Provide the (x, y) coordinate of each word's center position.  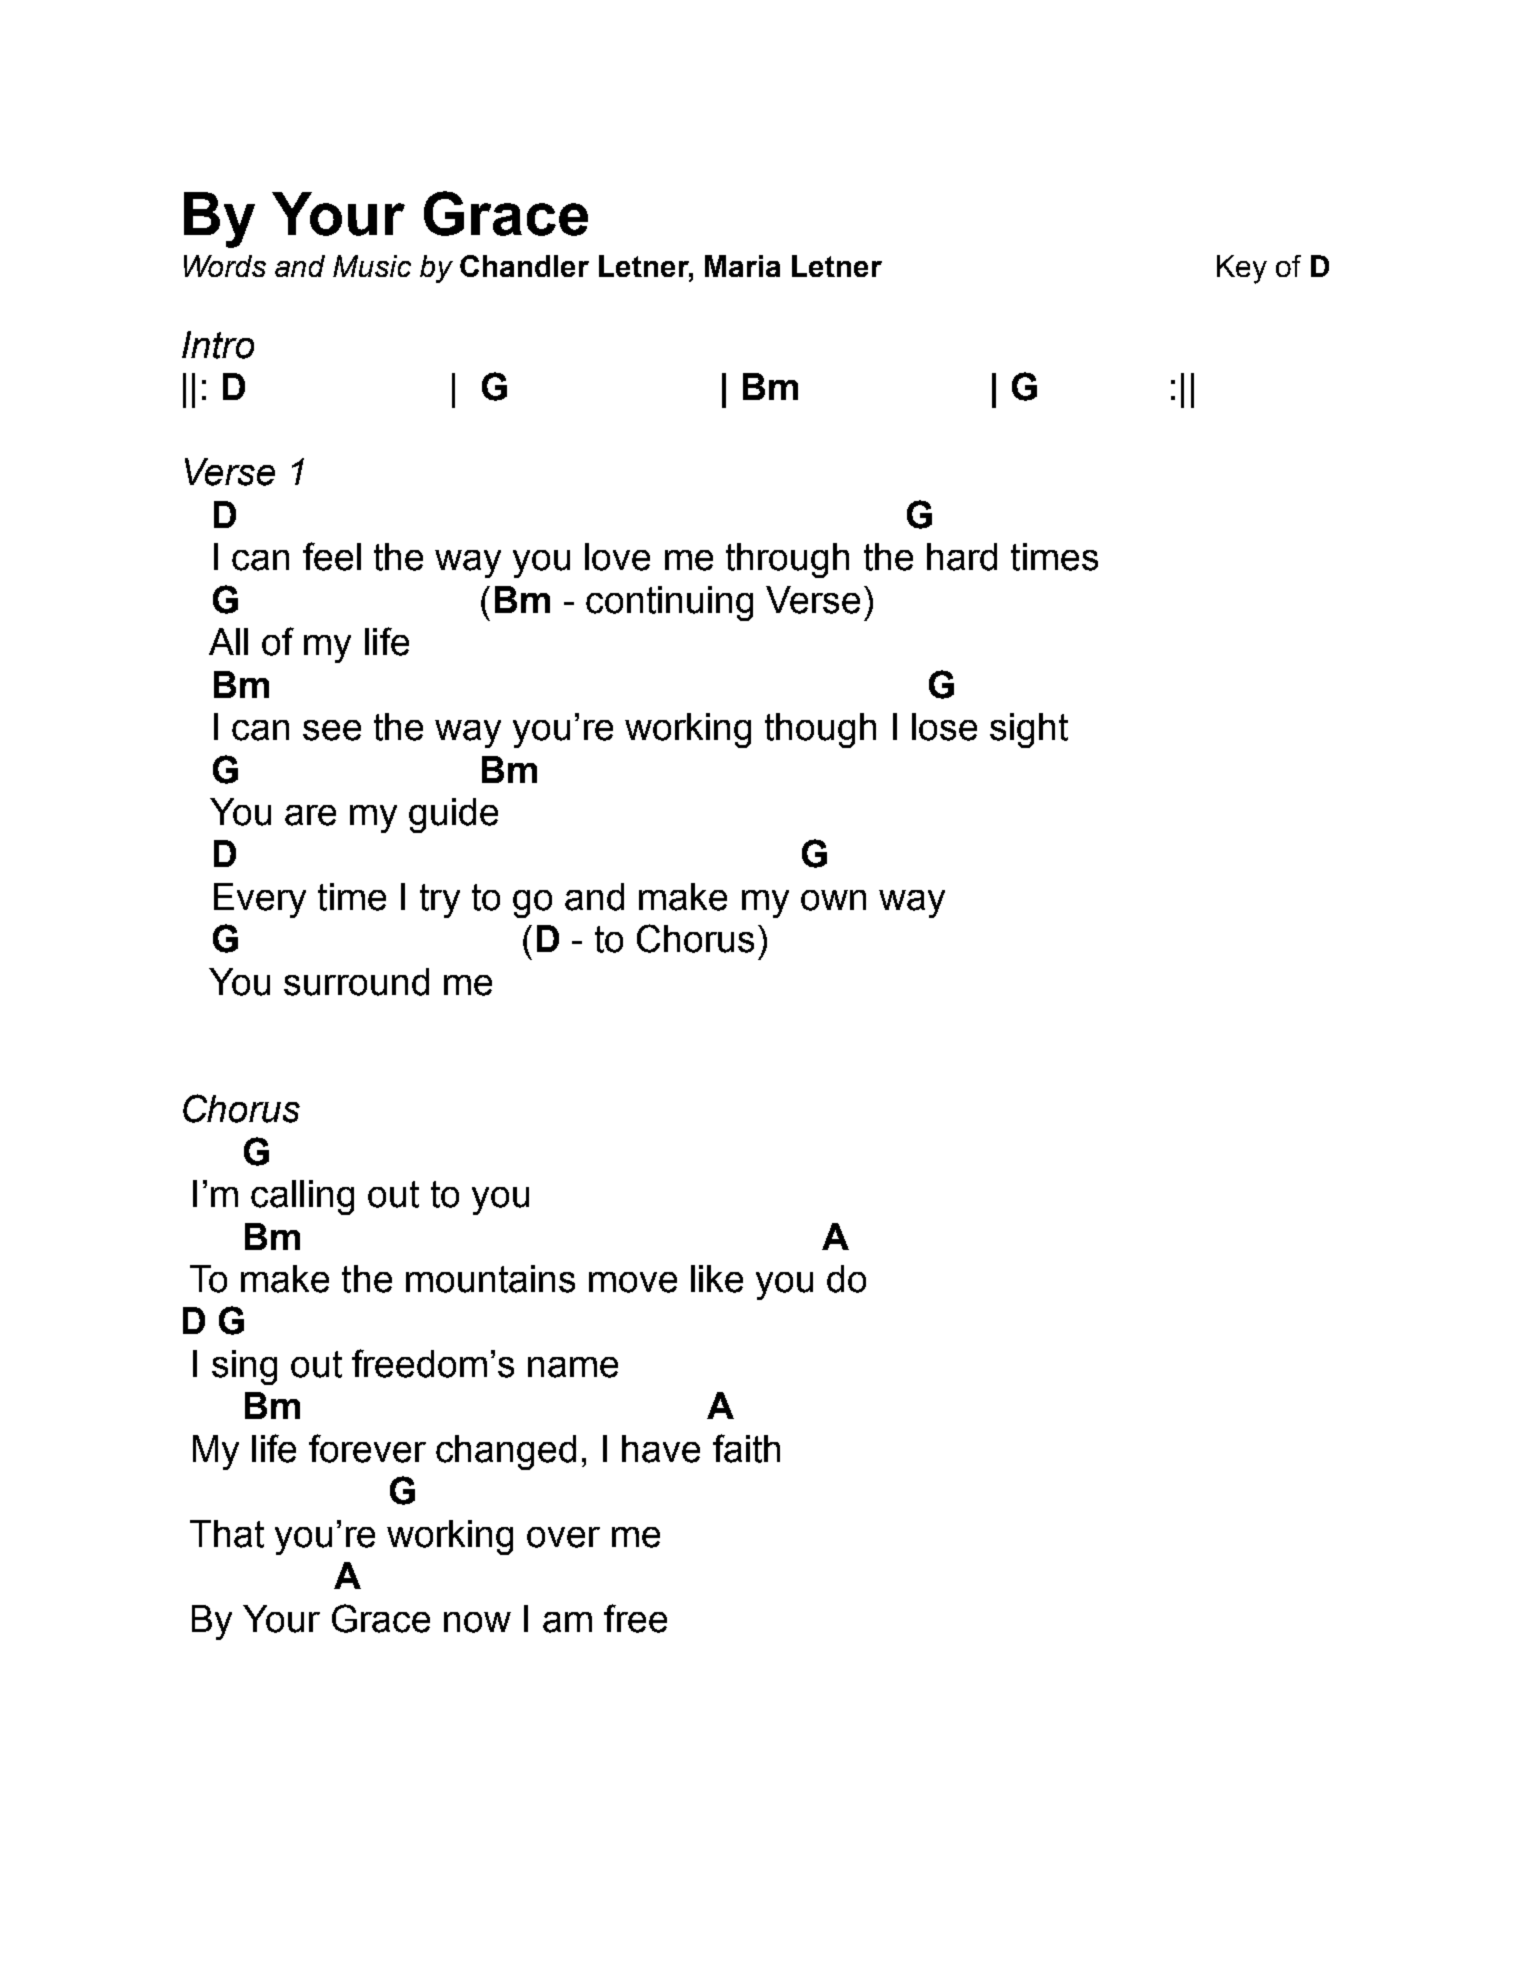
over (563, 1537)
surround (356, 982)
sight (1029, 730)
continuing (669, 603)
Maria (742, 266)
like (717, 1279)
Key (1242, 269)
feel (332, 556)
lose (944, 727)
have (661, 1449)
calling (302, 1197)
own (833, 900)
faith (746, 1448)
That (227, 1534)
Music (372, 266)
